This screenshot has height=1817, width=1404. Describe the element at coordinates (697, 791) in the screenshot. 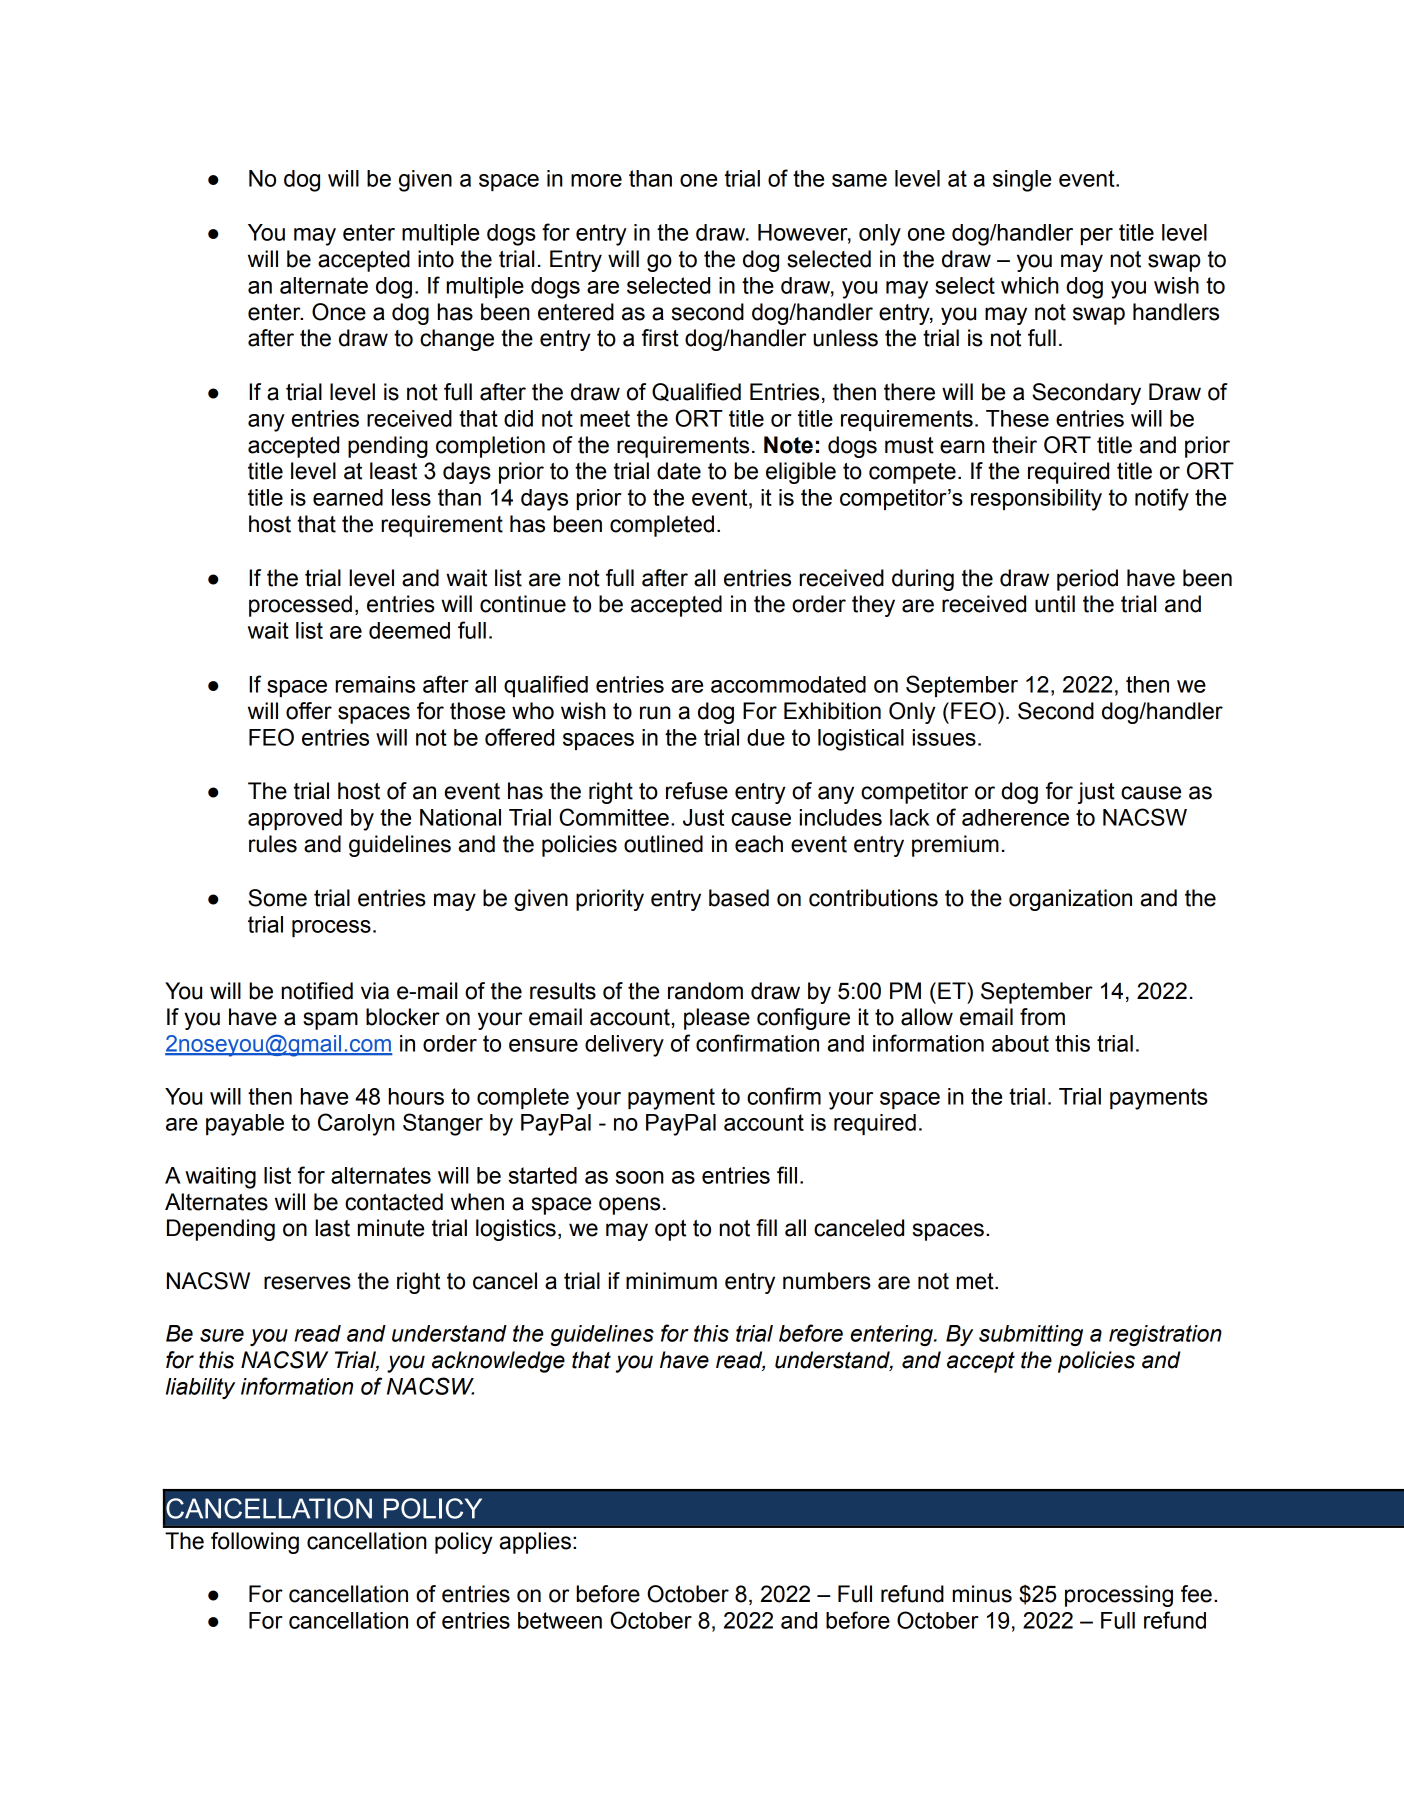

I see `refuse` at that location.
